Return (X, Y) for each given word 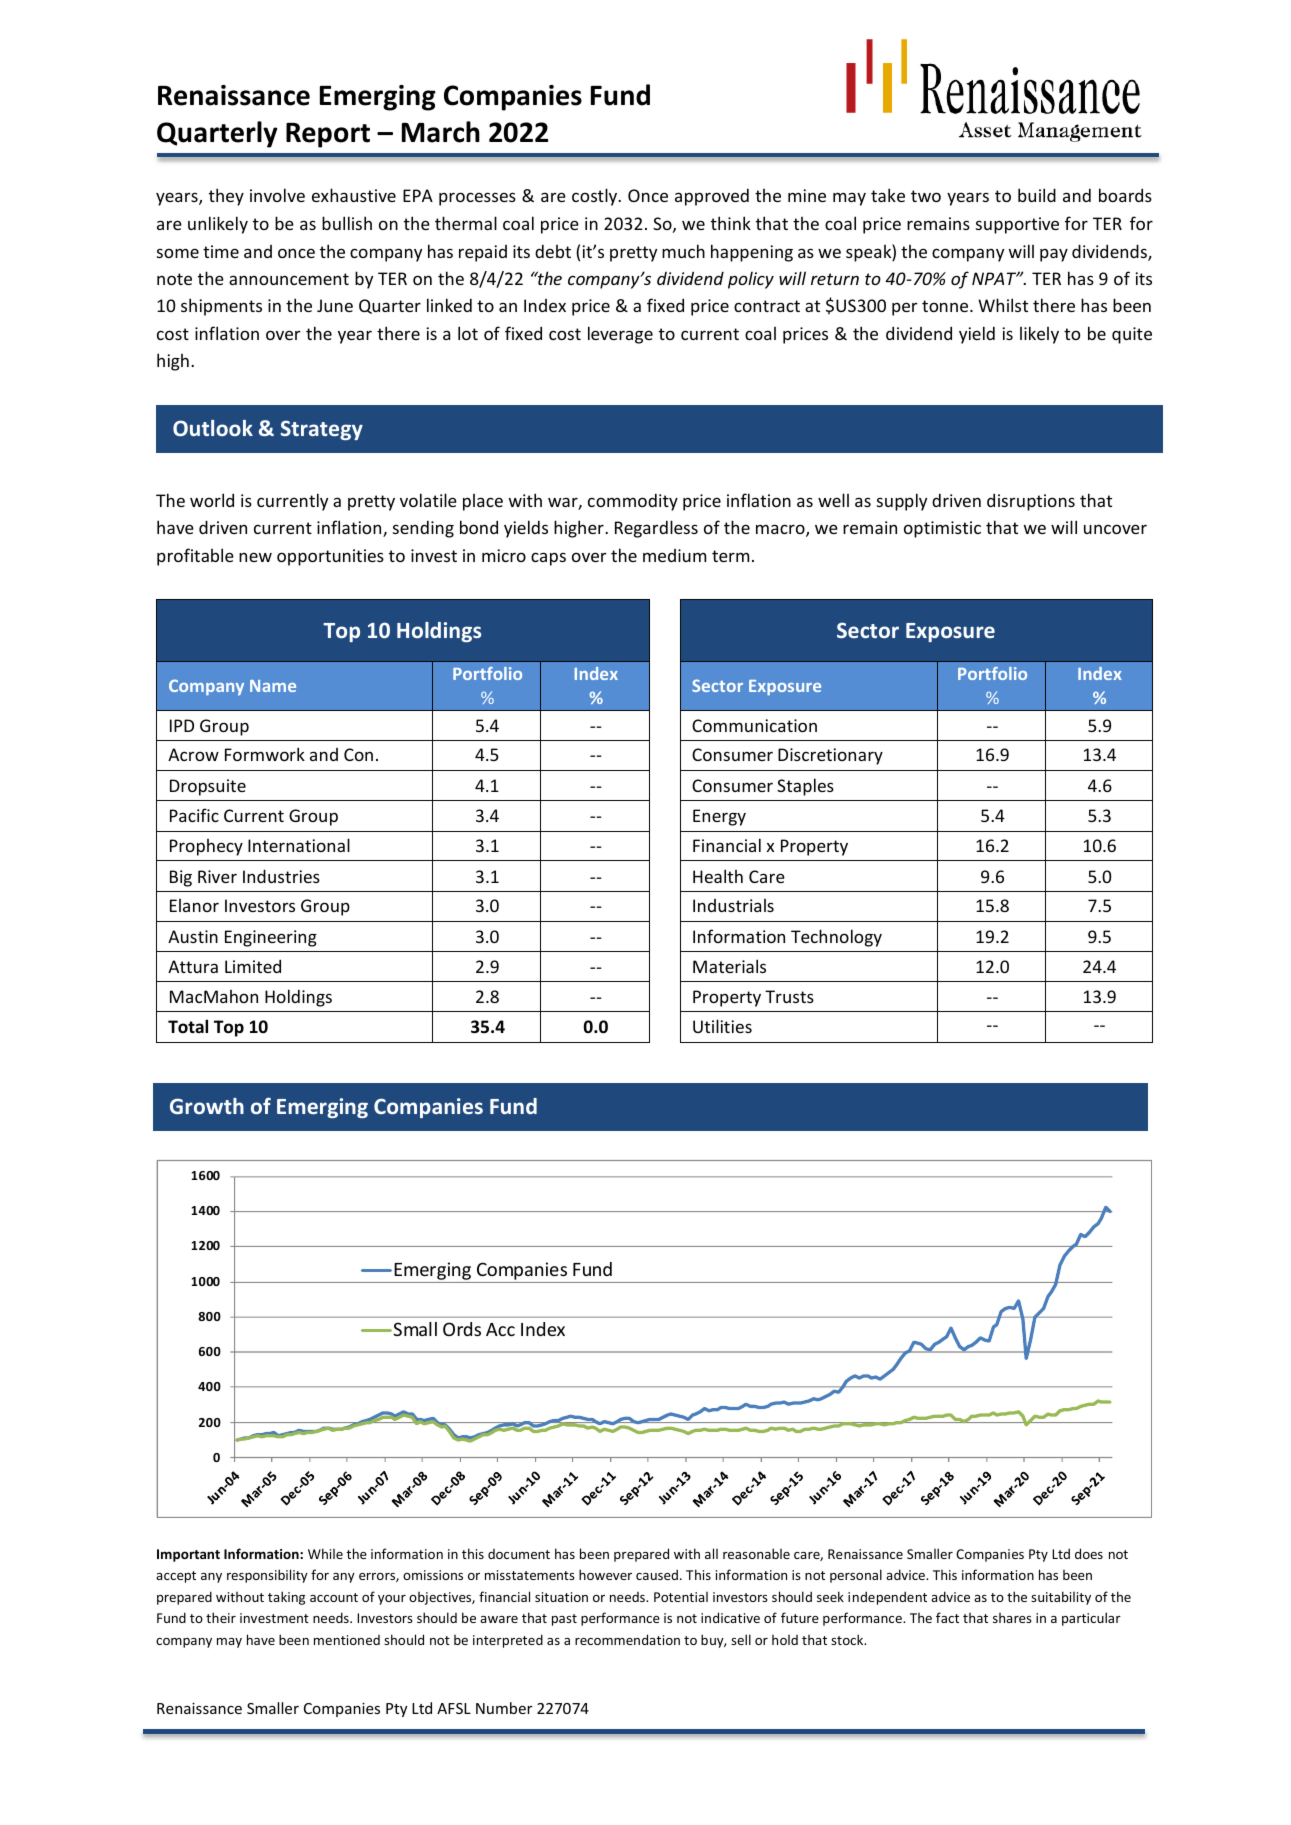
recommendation (627, 1639)
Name (273, 686)
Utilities (722, 1026)
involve (277, 195)
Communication (754, 725)
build (1037, 195)
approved (712, 197)
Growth (207, 1106)
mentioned (347, 1640)
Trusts (789, 996)
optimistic (942, 529)
